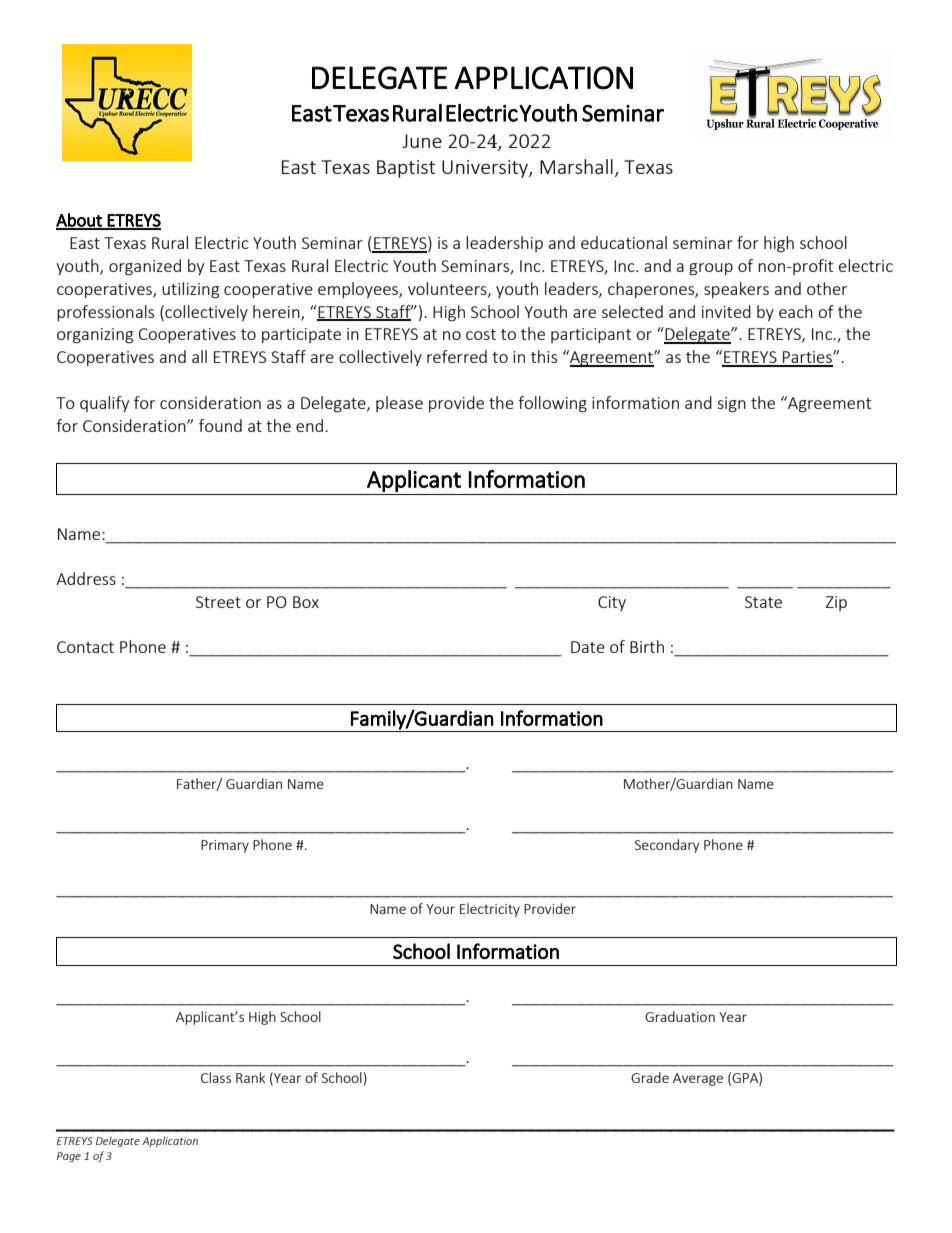  What do you see at coordinates (667, 846) in the page?
I see `Secondary` at bounding box center [667, 846].
